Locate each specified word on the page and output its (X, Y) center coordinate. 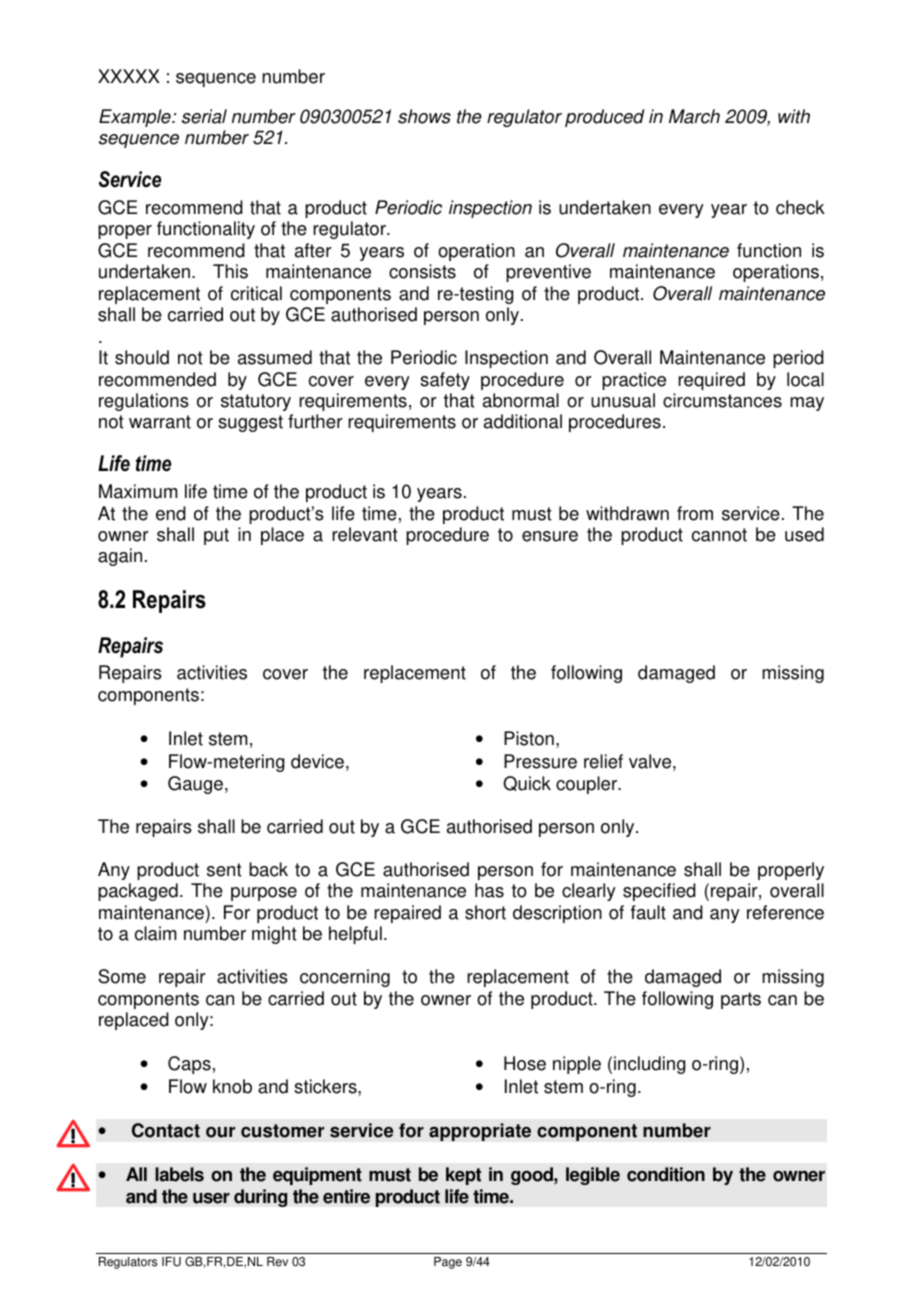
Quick (527, 783)
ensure (550, 536)
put (216, 536)
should (142, 357)
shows (424, 116)
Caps (189, 1065)
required (711, 381)
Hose (525, 1063)
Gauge (195, 785)
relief (603, 761)
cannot (719, 535)
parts (741, 1000)
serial (204, 116)
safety (445, 381)
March (694, 116)
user (211, 1198)
